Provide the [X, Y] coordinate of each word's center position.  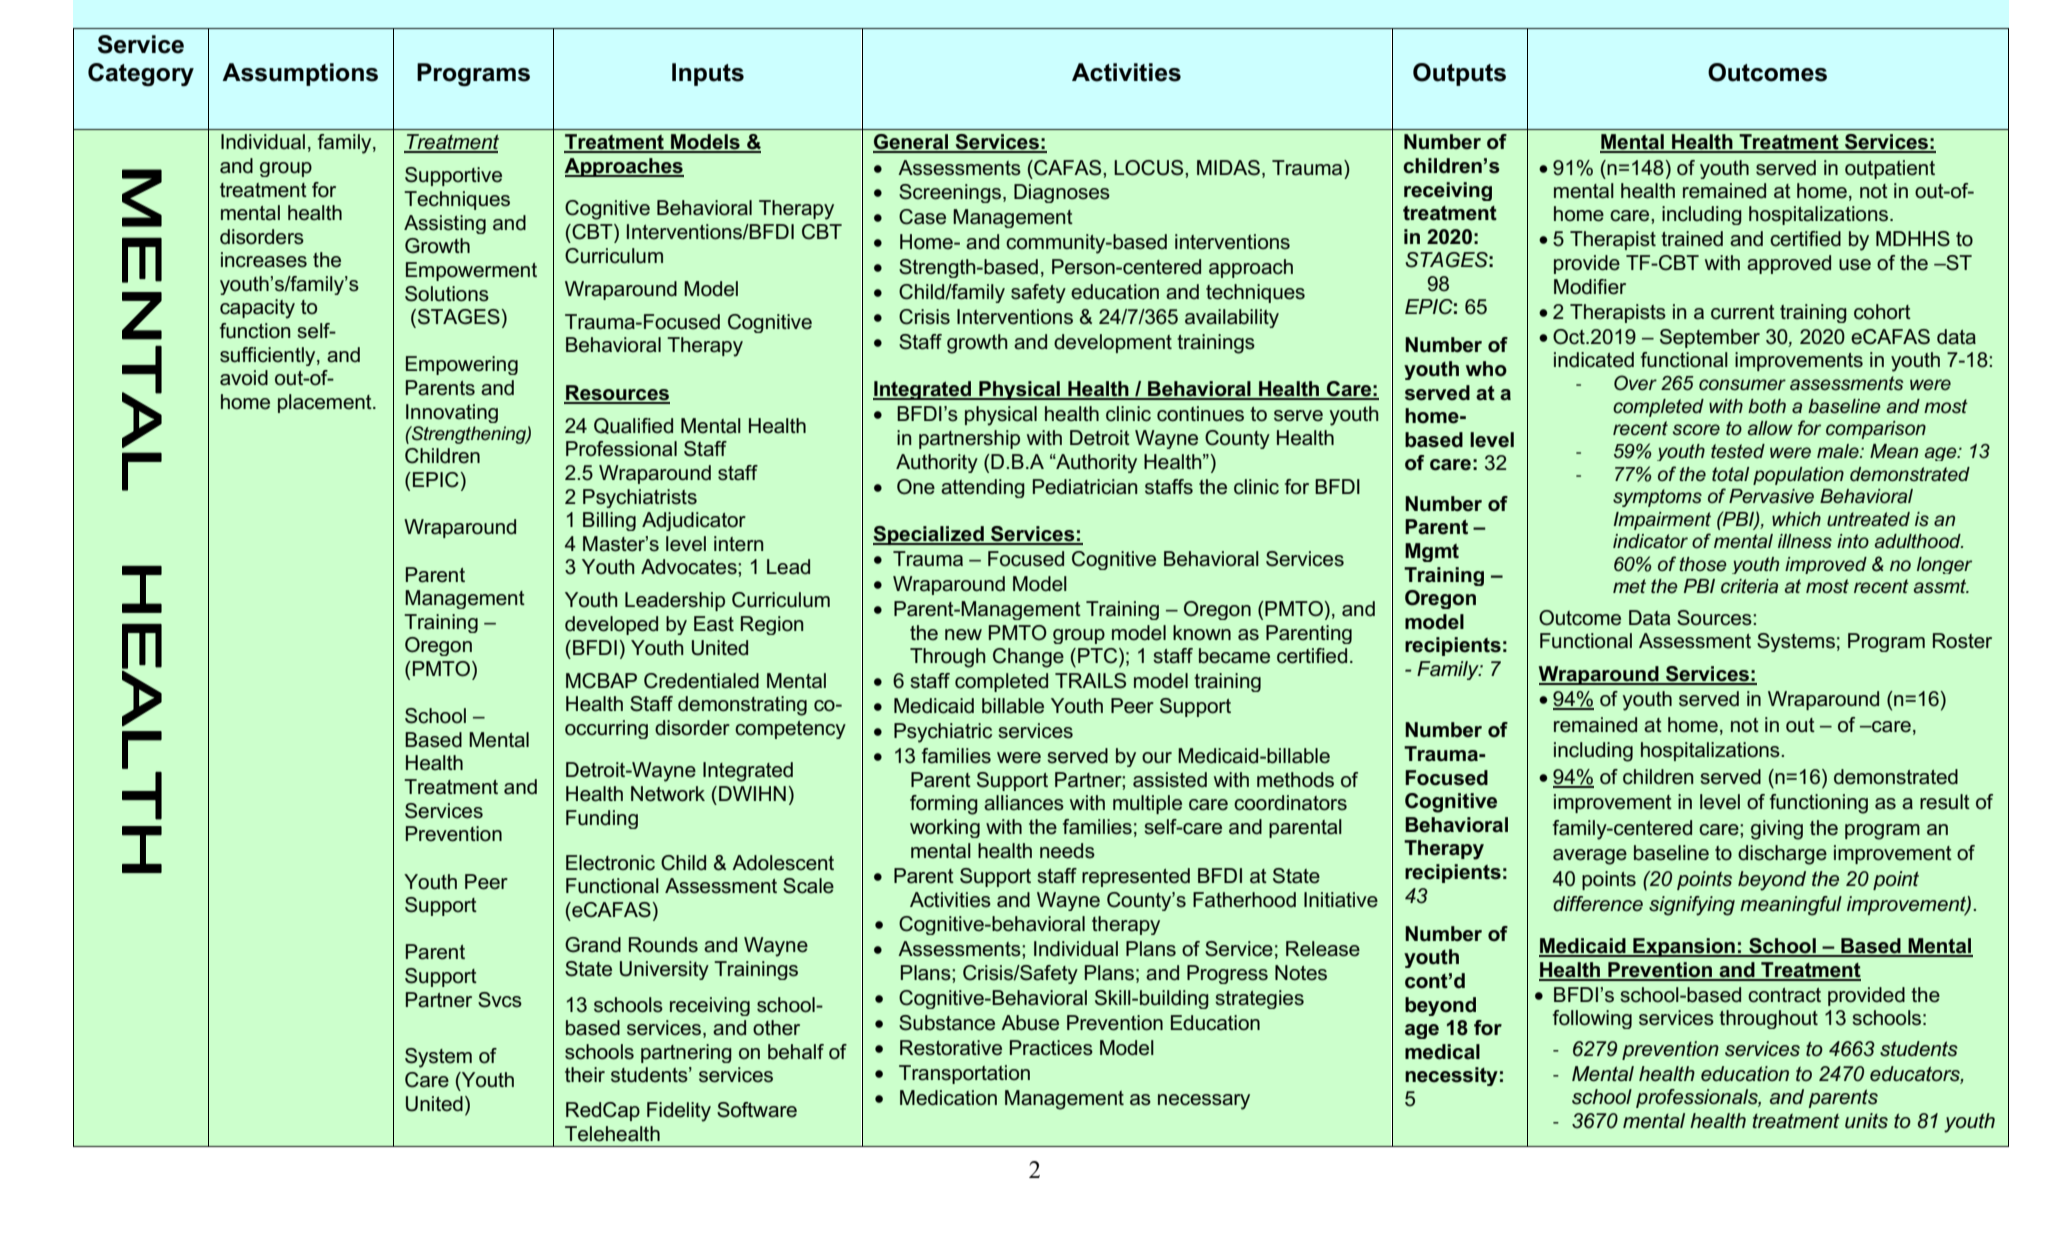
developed [611, 625]
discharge [1782, 855]
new [963, 635]
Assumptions [300, 74]
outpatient [1890, 169]
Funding [602, 819]
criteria [1749, 586]
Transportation [964, 1074]
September [1710, 338]
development [1113, 343]
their [585, 1075]
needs [1067, 851]
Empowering [462, 365]
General [912, 143]
